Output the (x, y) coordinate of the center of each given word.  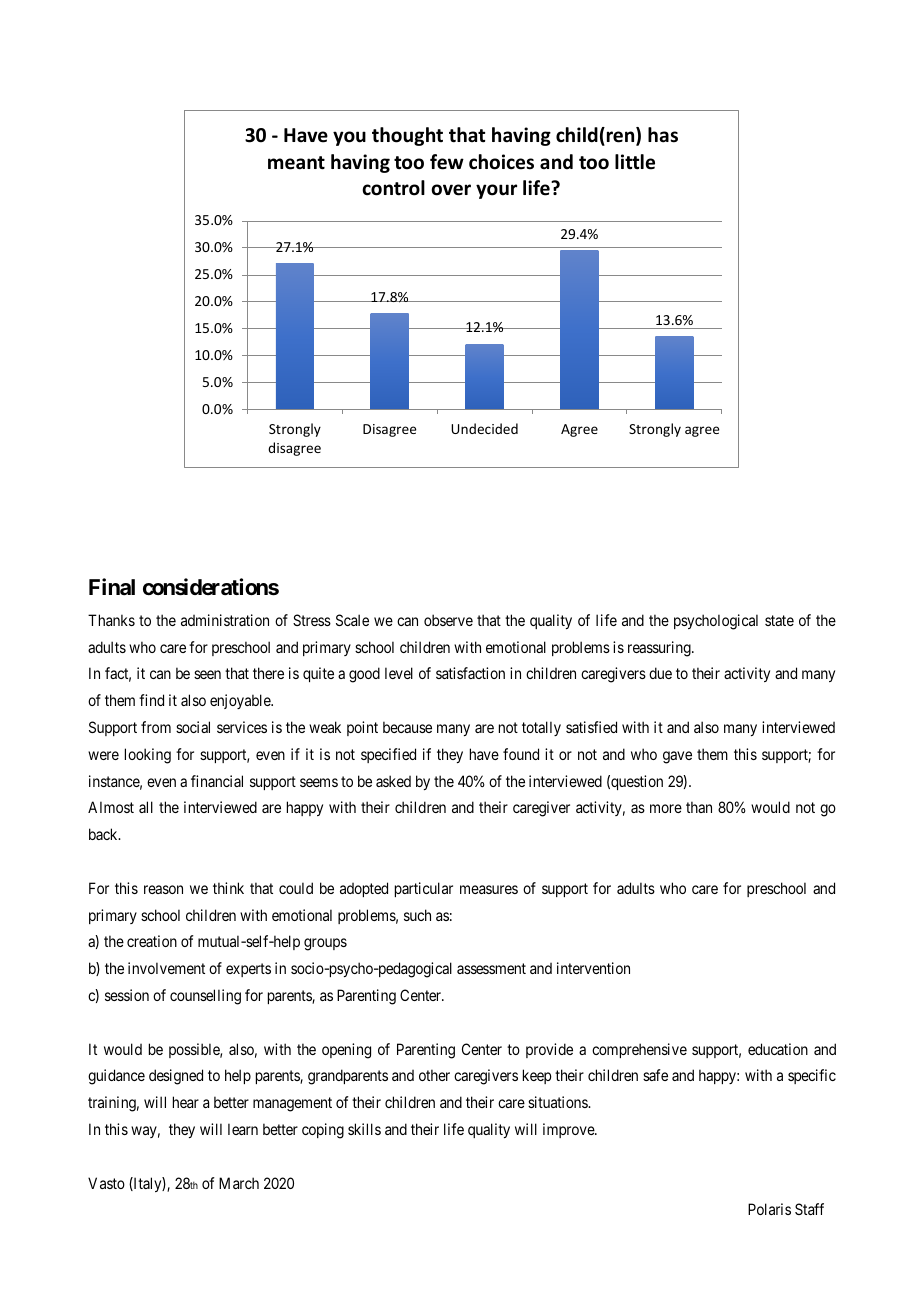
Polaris (769, 1209)
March (239, 1183)
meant (296, 163)
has (663, 135)
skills (364, 1129)
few (447, 162)
